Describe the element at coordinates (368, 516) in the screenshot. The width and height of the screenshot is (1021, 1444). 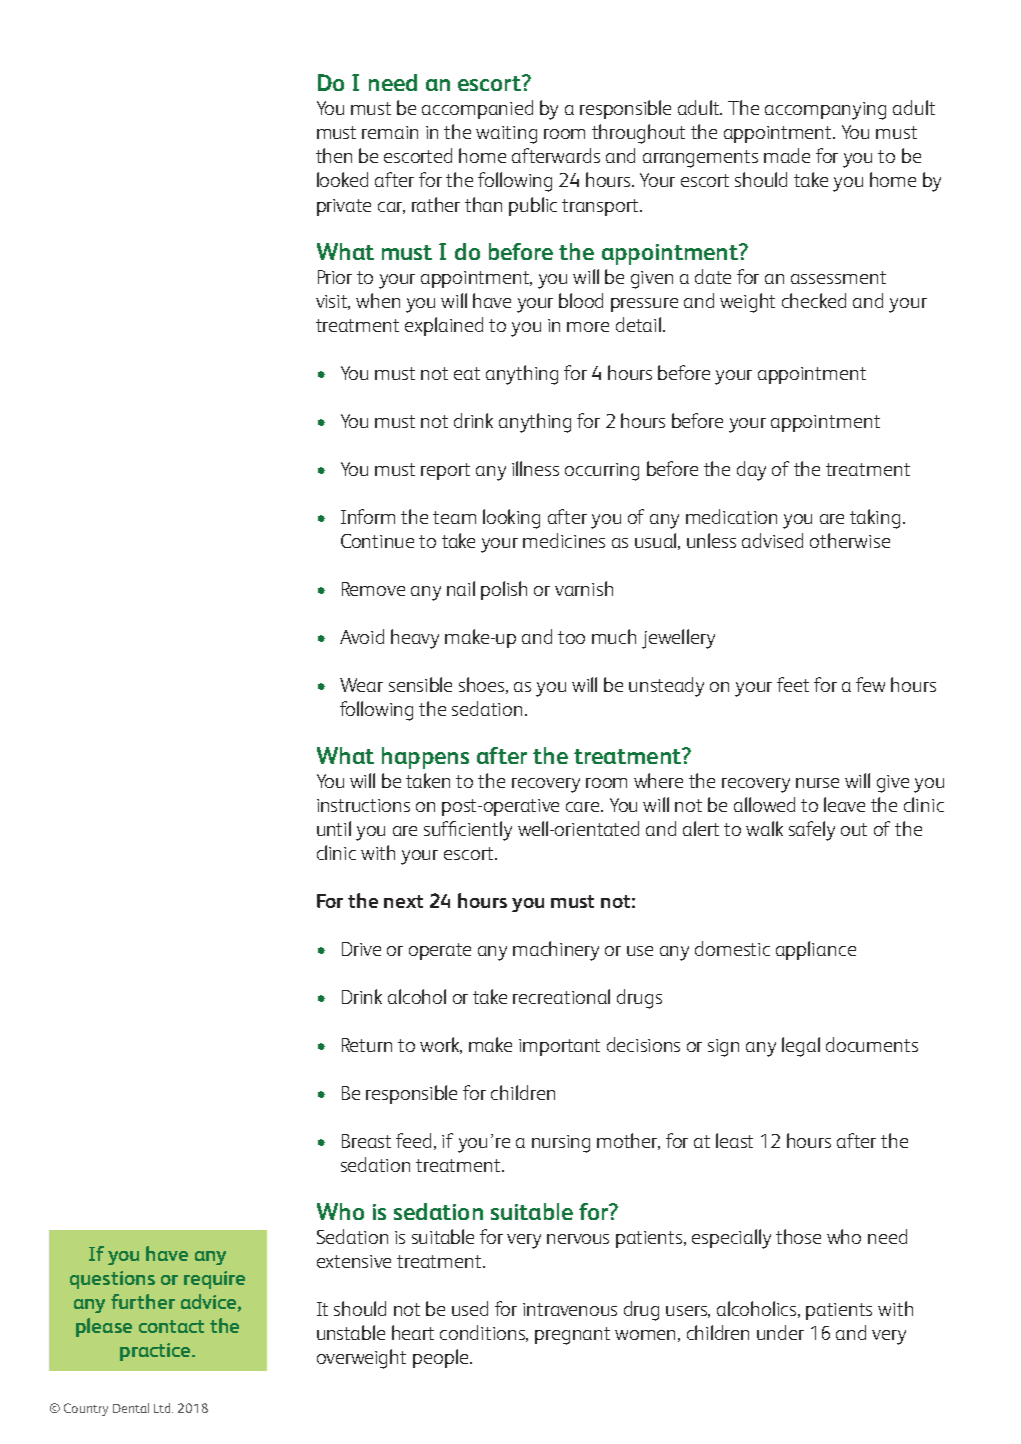
I see `Inform` at that location.
